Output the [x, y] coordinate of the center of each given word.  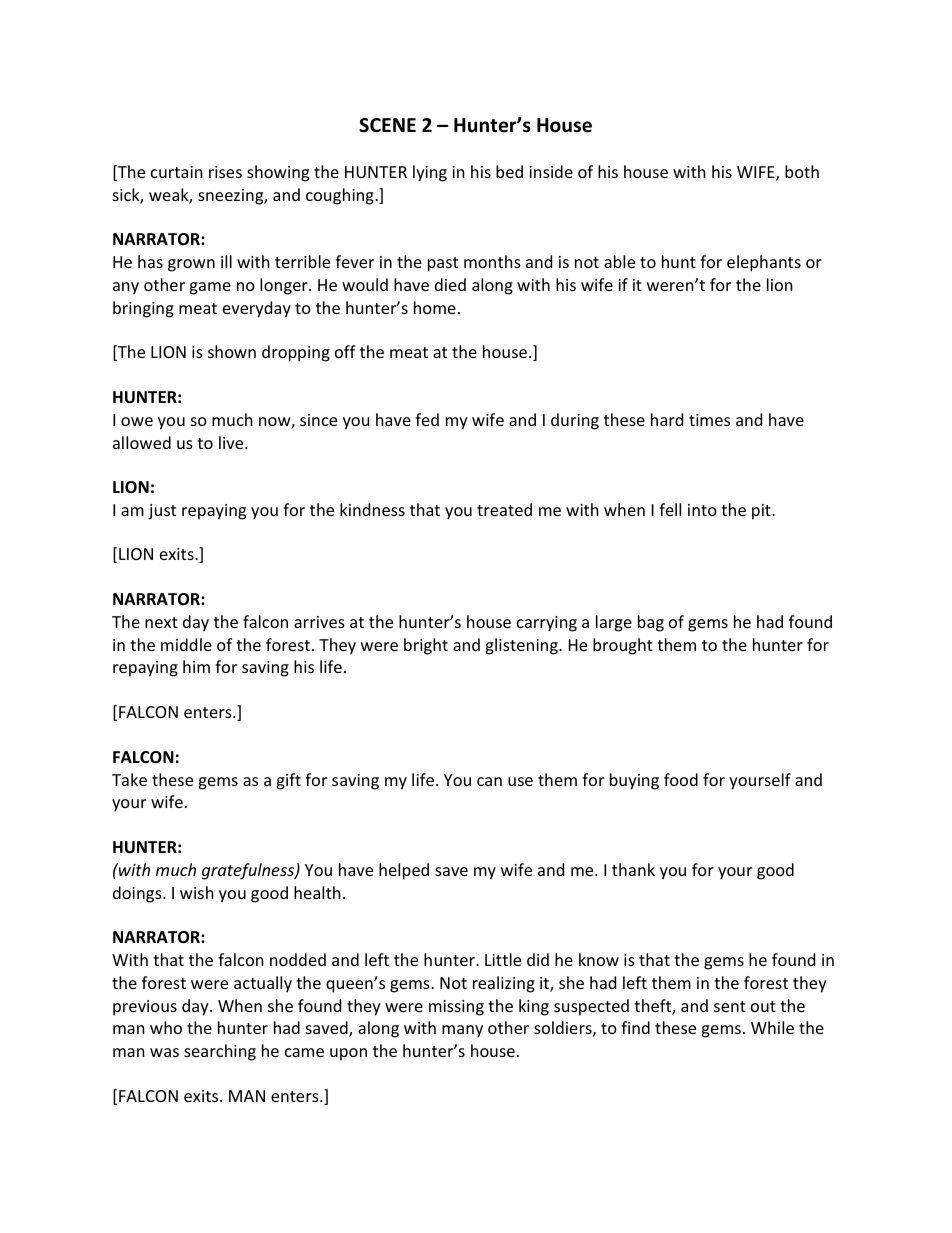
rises [225, 172]
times [709, 420]
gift [288, 781]
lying [430, 173]
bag [651, 623]
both [802, 171]
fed [427, 419]
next [161, 622]
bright [426, 646]
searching [220, 1052]
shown [232, 351]
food [681, 779]
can [489, 781]
